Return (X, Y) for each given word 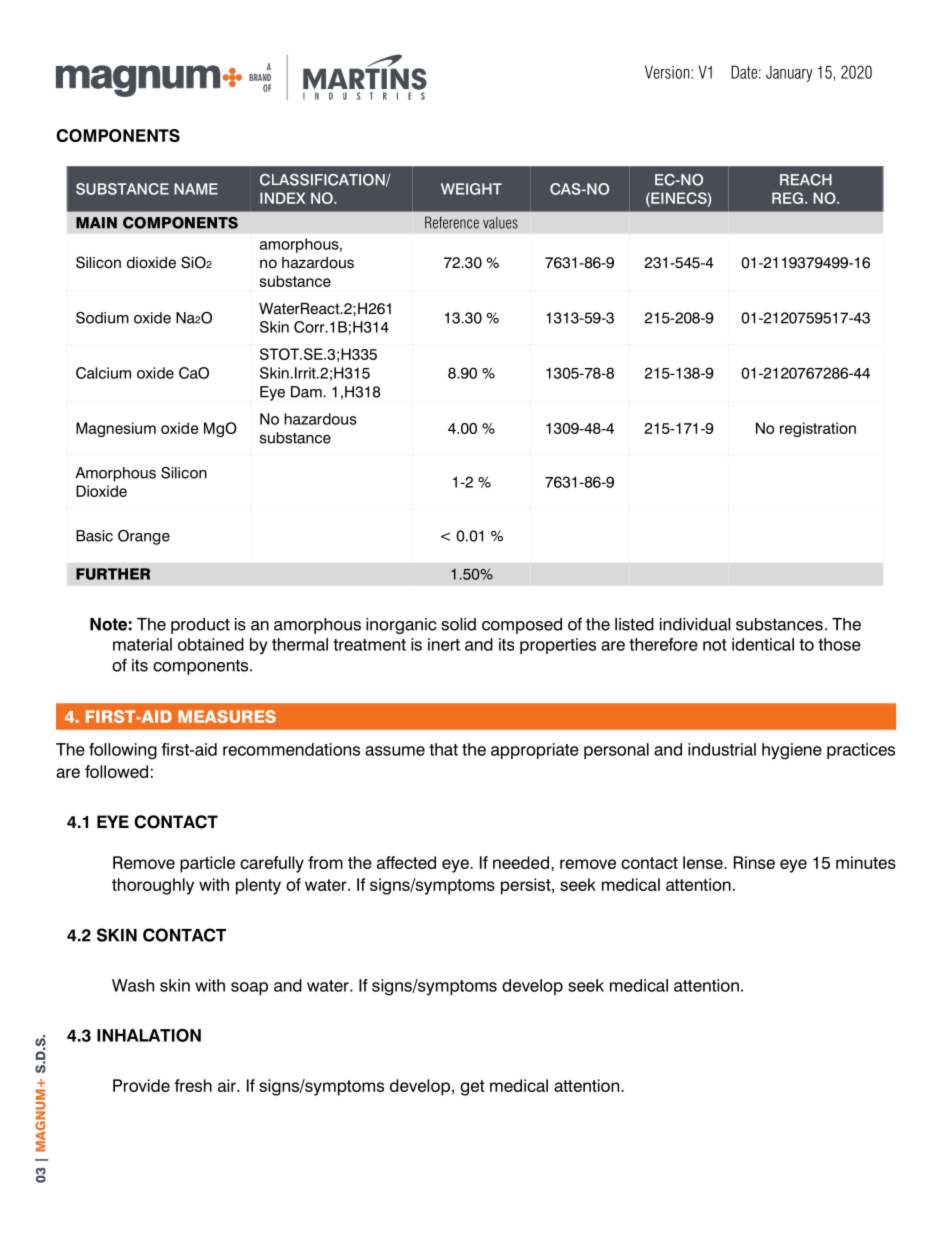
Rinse (754, 862)
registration (818, 429)
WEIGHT (471, 189)
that (443, 749)
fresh (193, 1085)
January (789, 74)
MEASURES (227, 716)
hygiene (792, 751)
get (472, 1088)
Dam (306, 392)
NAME (196, 189)
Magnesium (116, 429)
